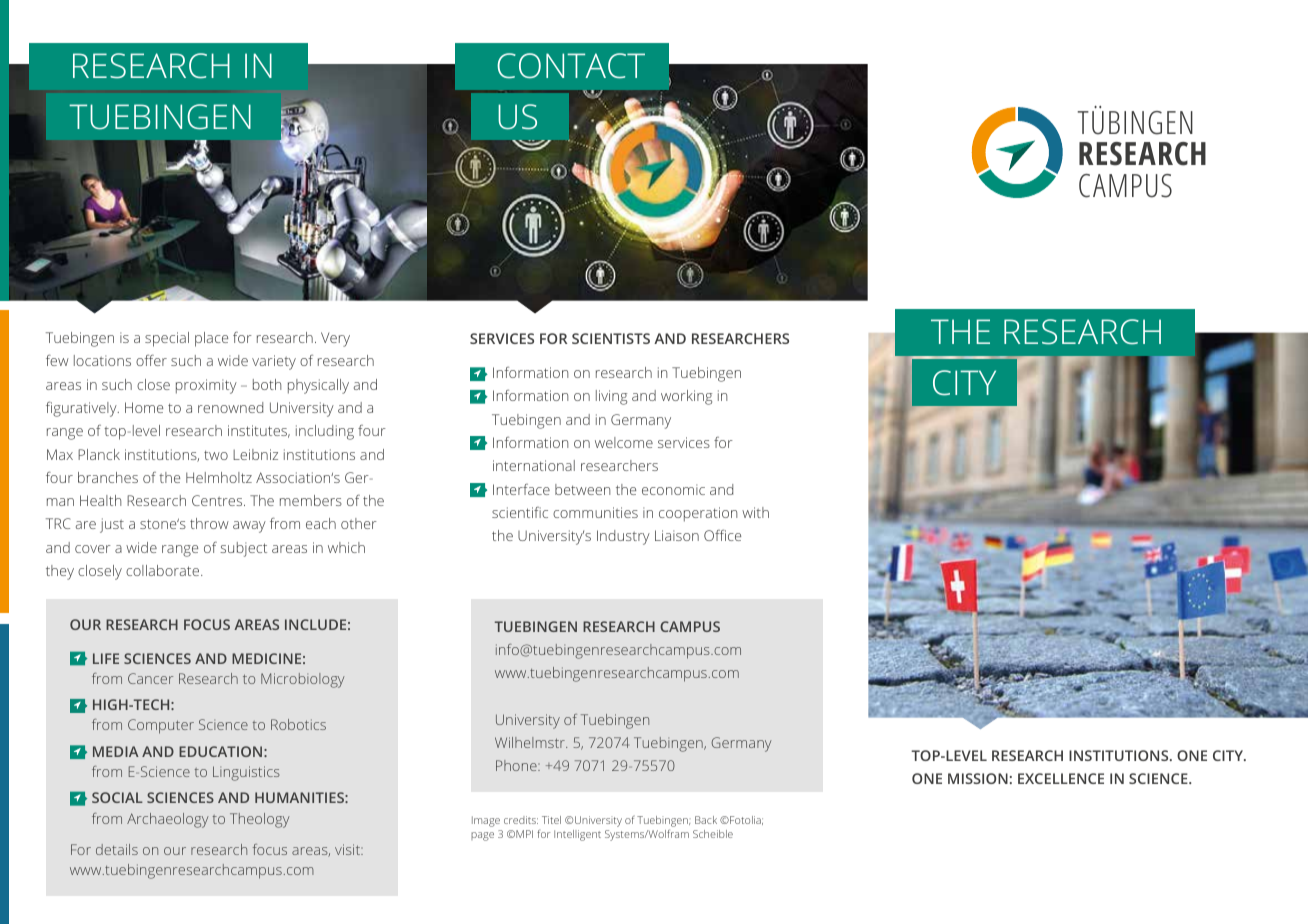 Image resolution: width=1308 pixels, height=924 pixels. What do you see at coordinates (168, 820) in the page?
I see `Archaeology` at bounding box center [168, 820].
